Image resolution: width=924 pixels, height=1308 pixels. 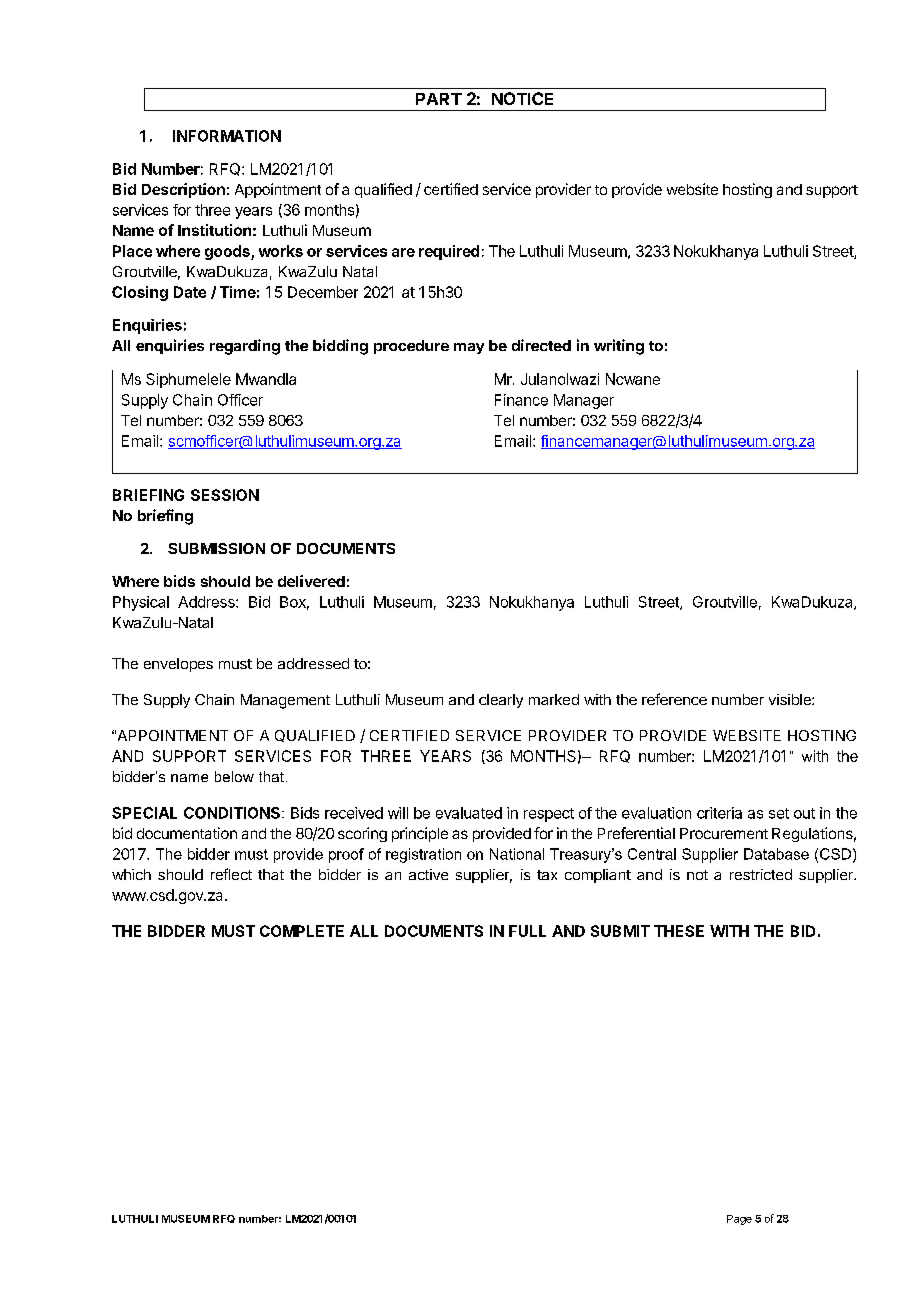 What do you see at coordinates (724, 833) in the document?
I see `Procurement` at bounding box center [724, 833].
